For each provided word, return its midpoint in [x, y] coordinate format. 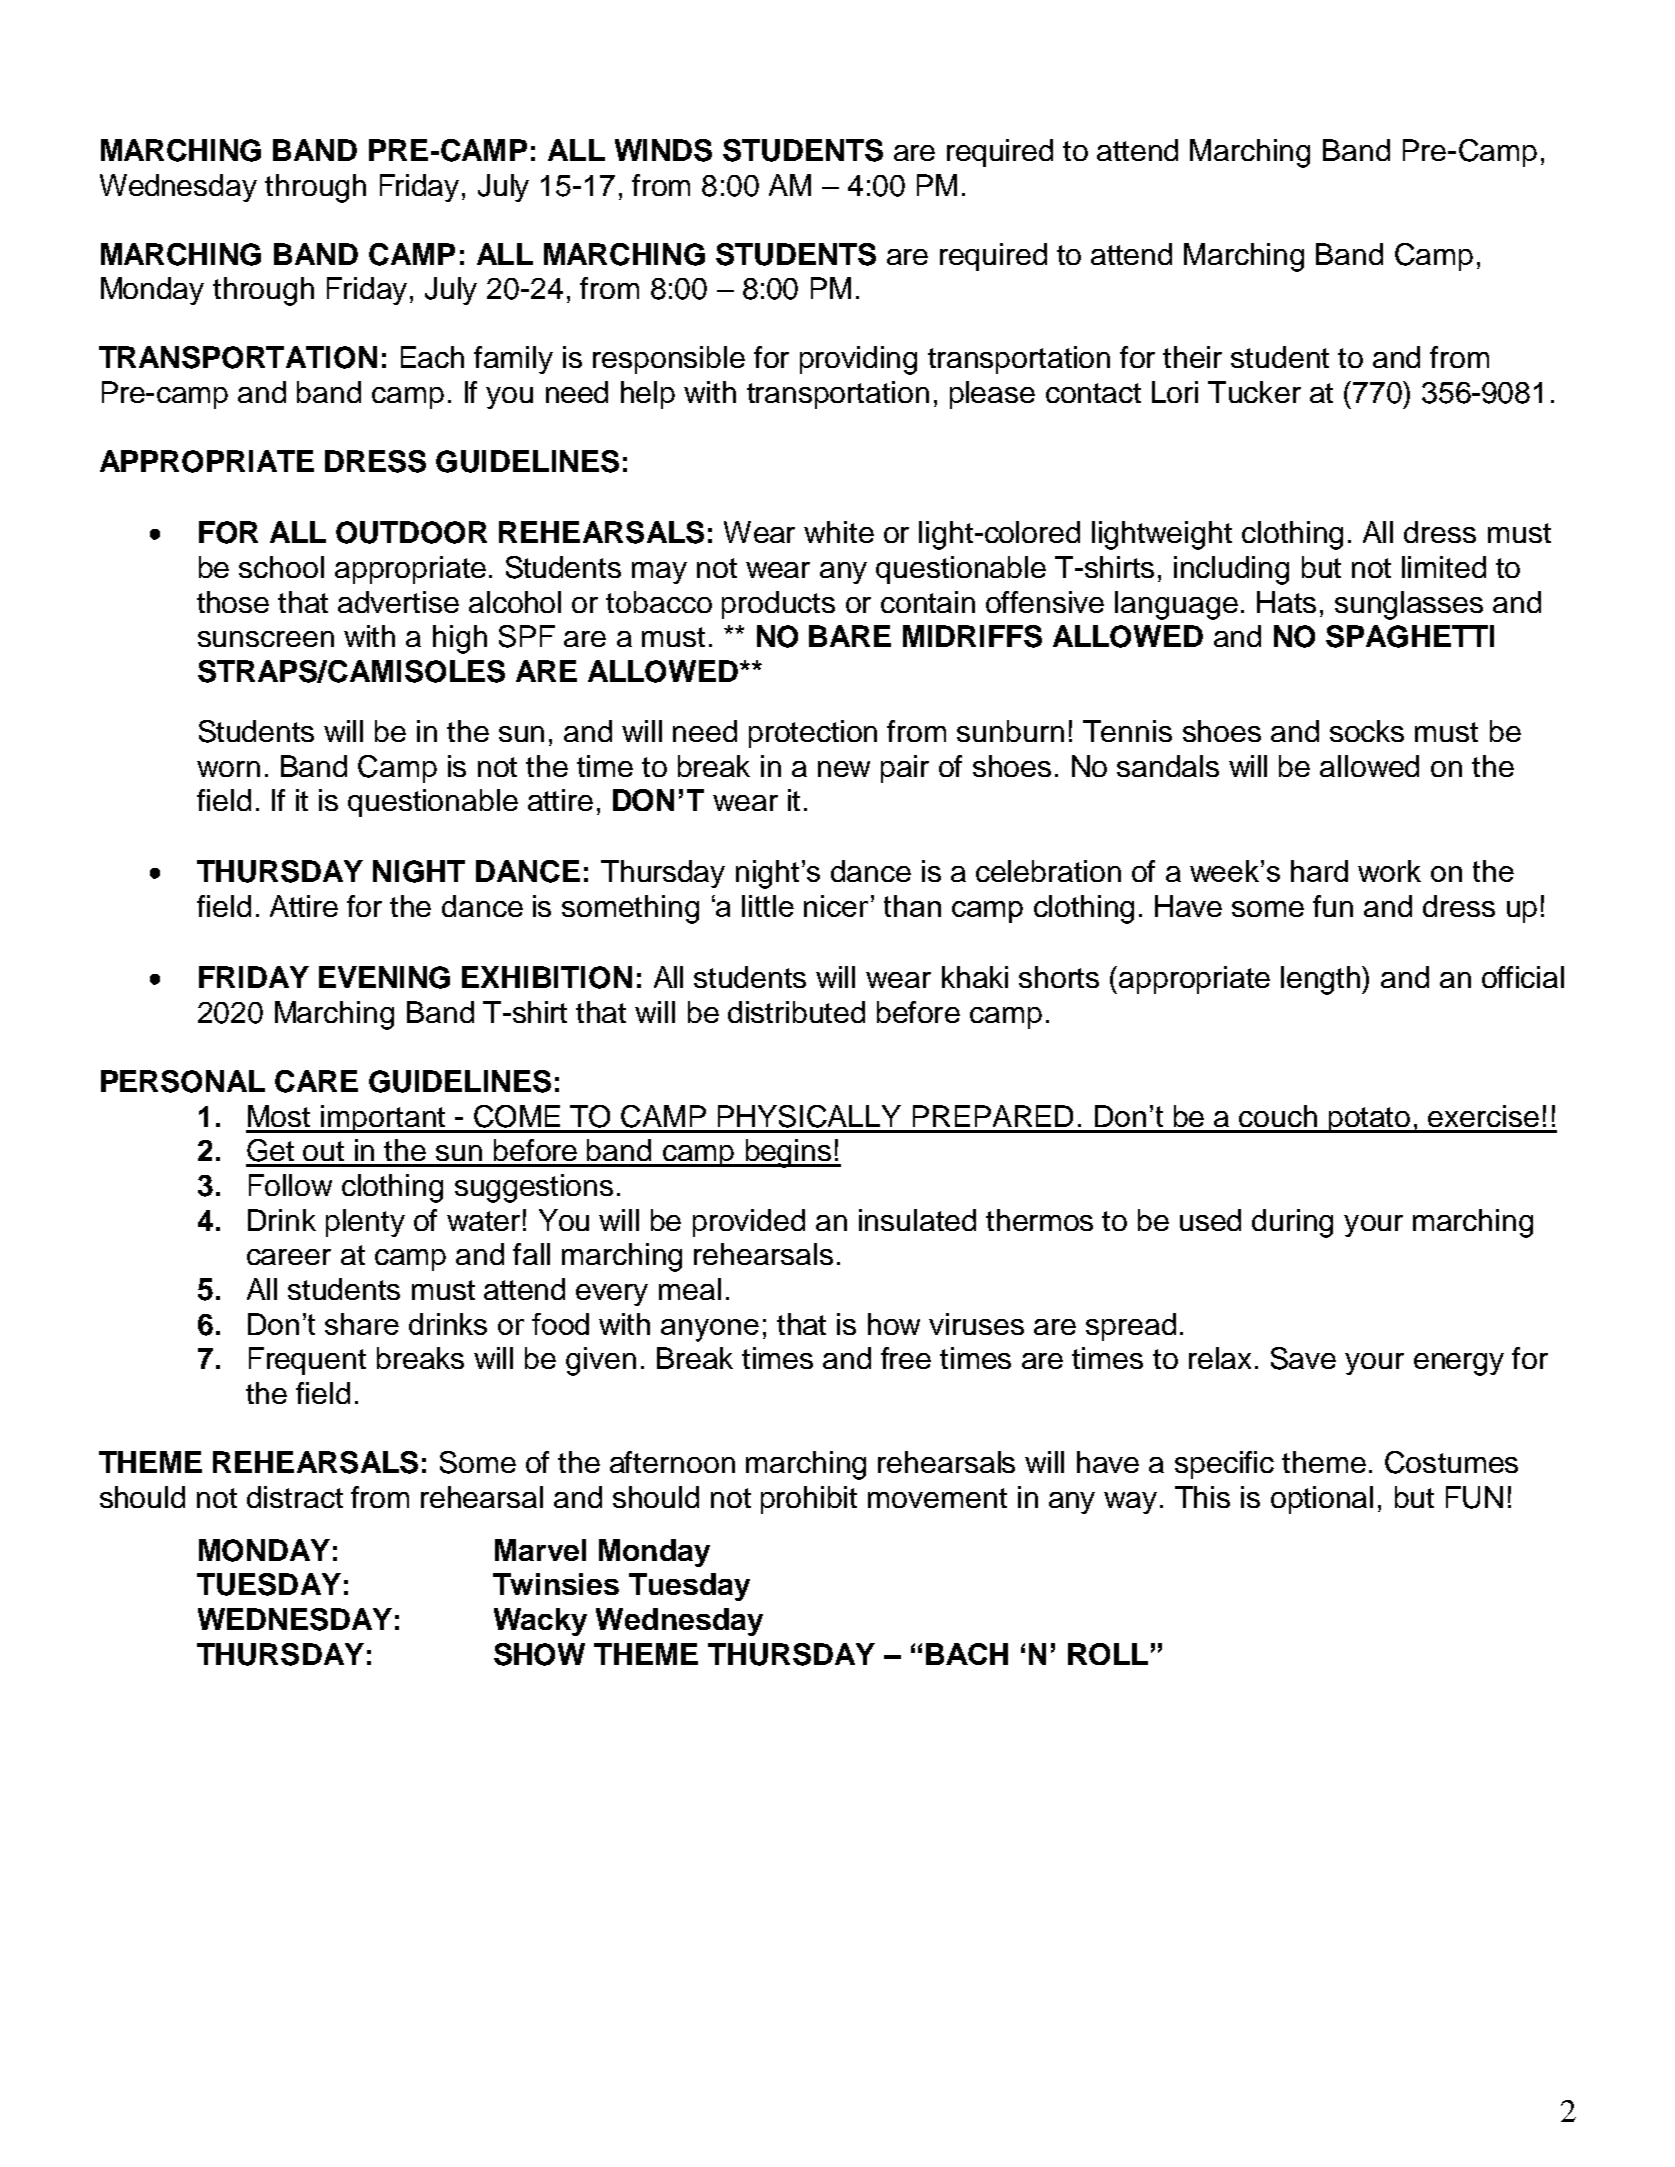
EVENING [384, 977]
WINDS [663, 150]
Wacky [540, 1622]
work [1389, 871]
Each [432, 357]
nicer [836, 906]
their [1192, 357]
